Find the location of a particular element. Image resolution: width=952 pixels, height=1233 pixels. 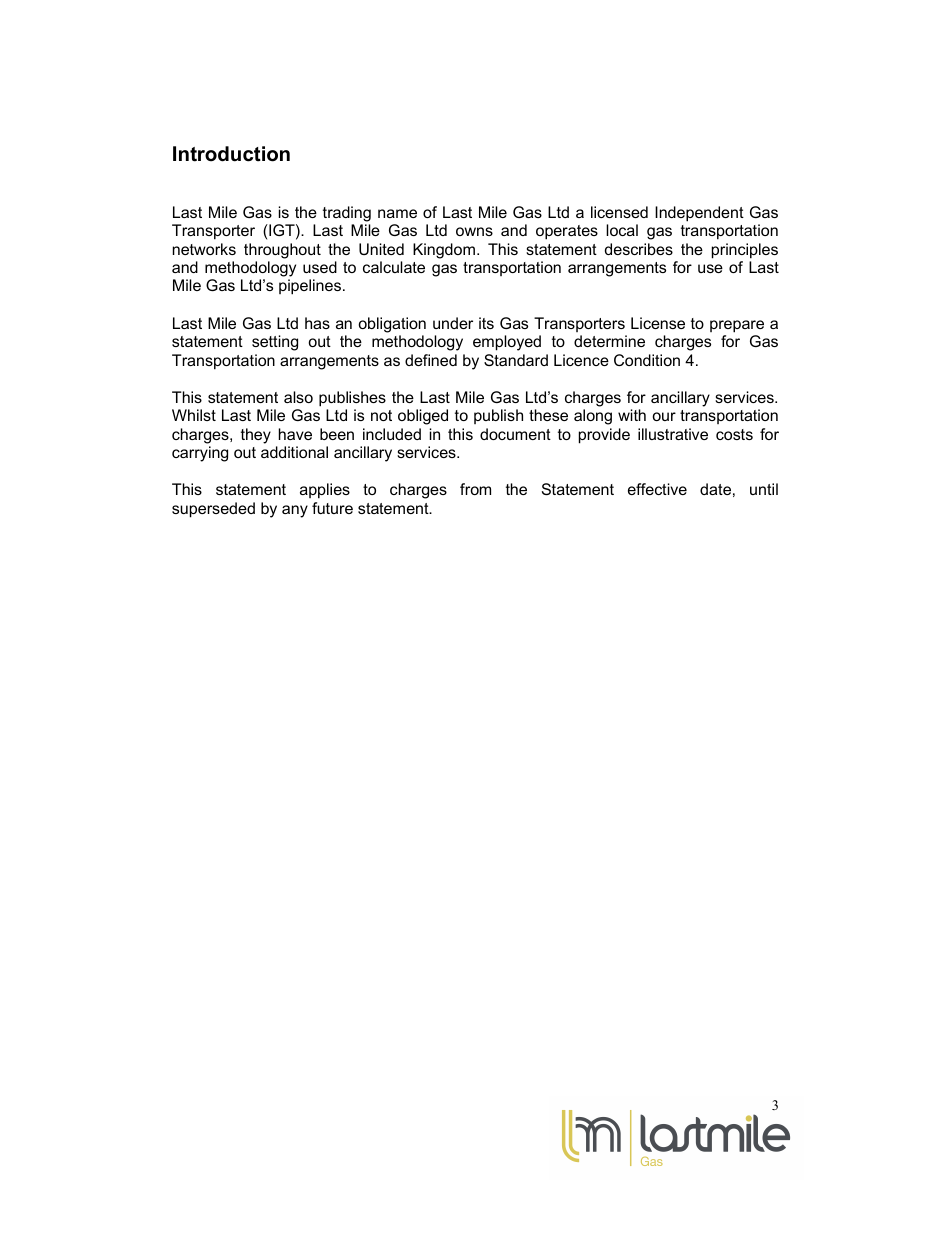

throughout is located at coordinates (282, 251).
